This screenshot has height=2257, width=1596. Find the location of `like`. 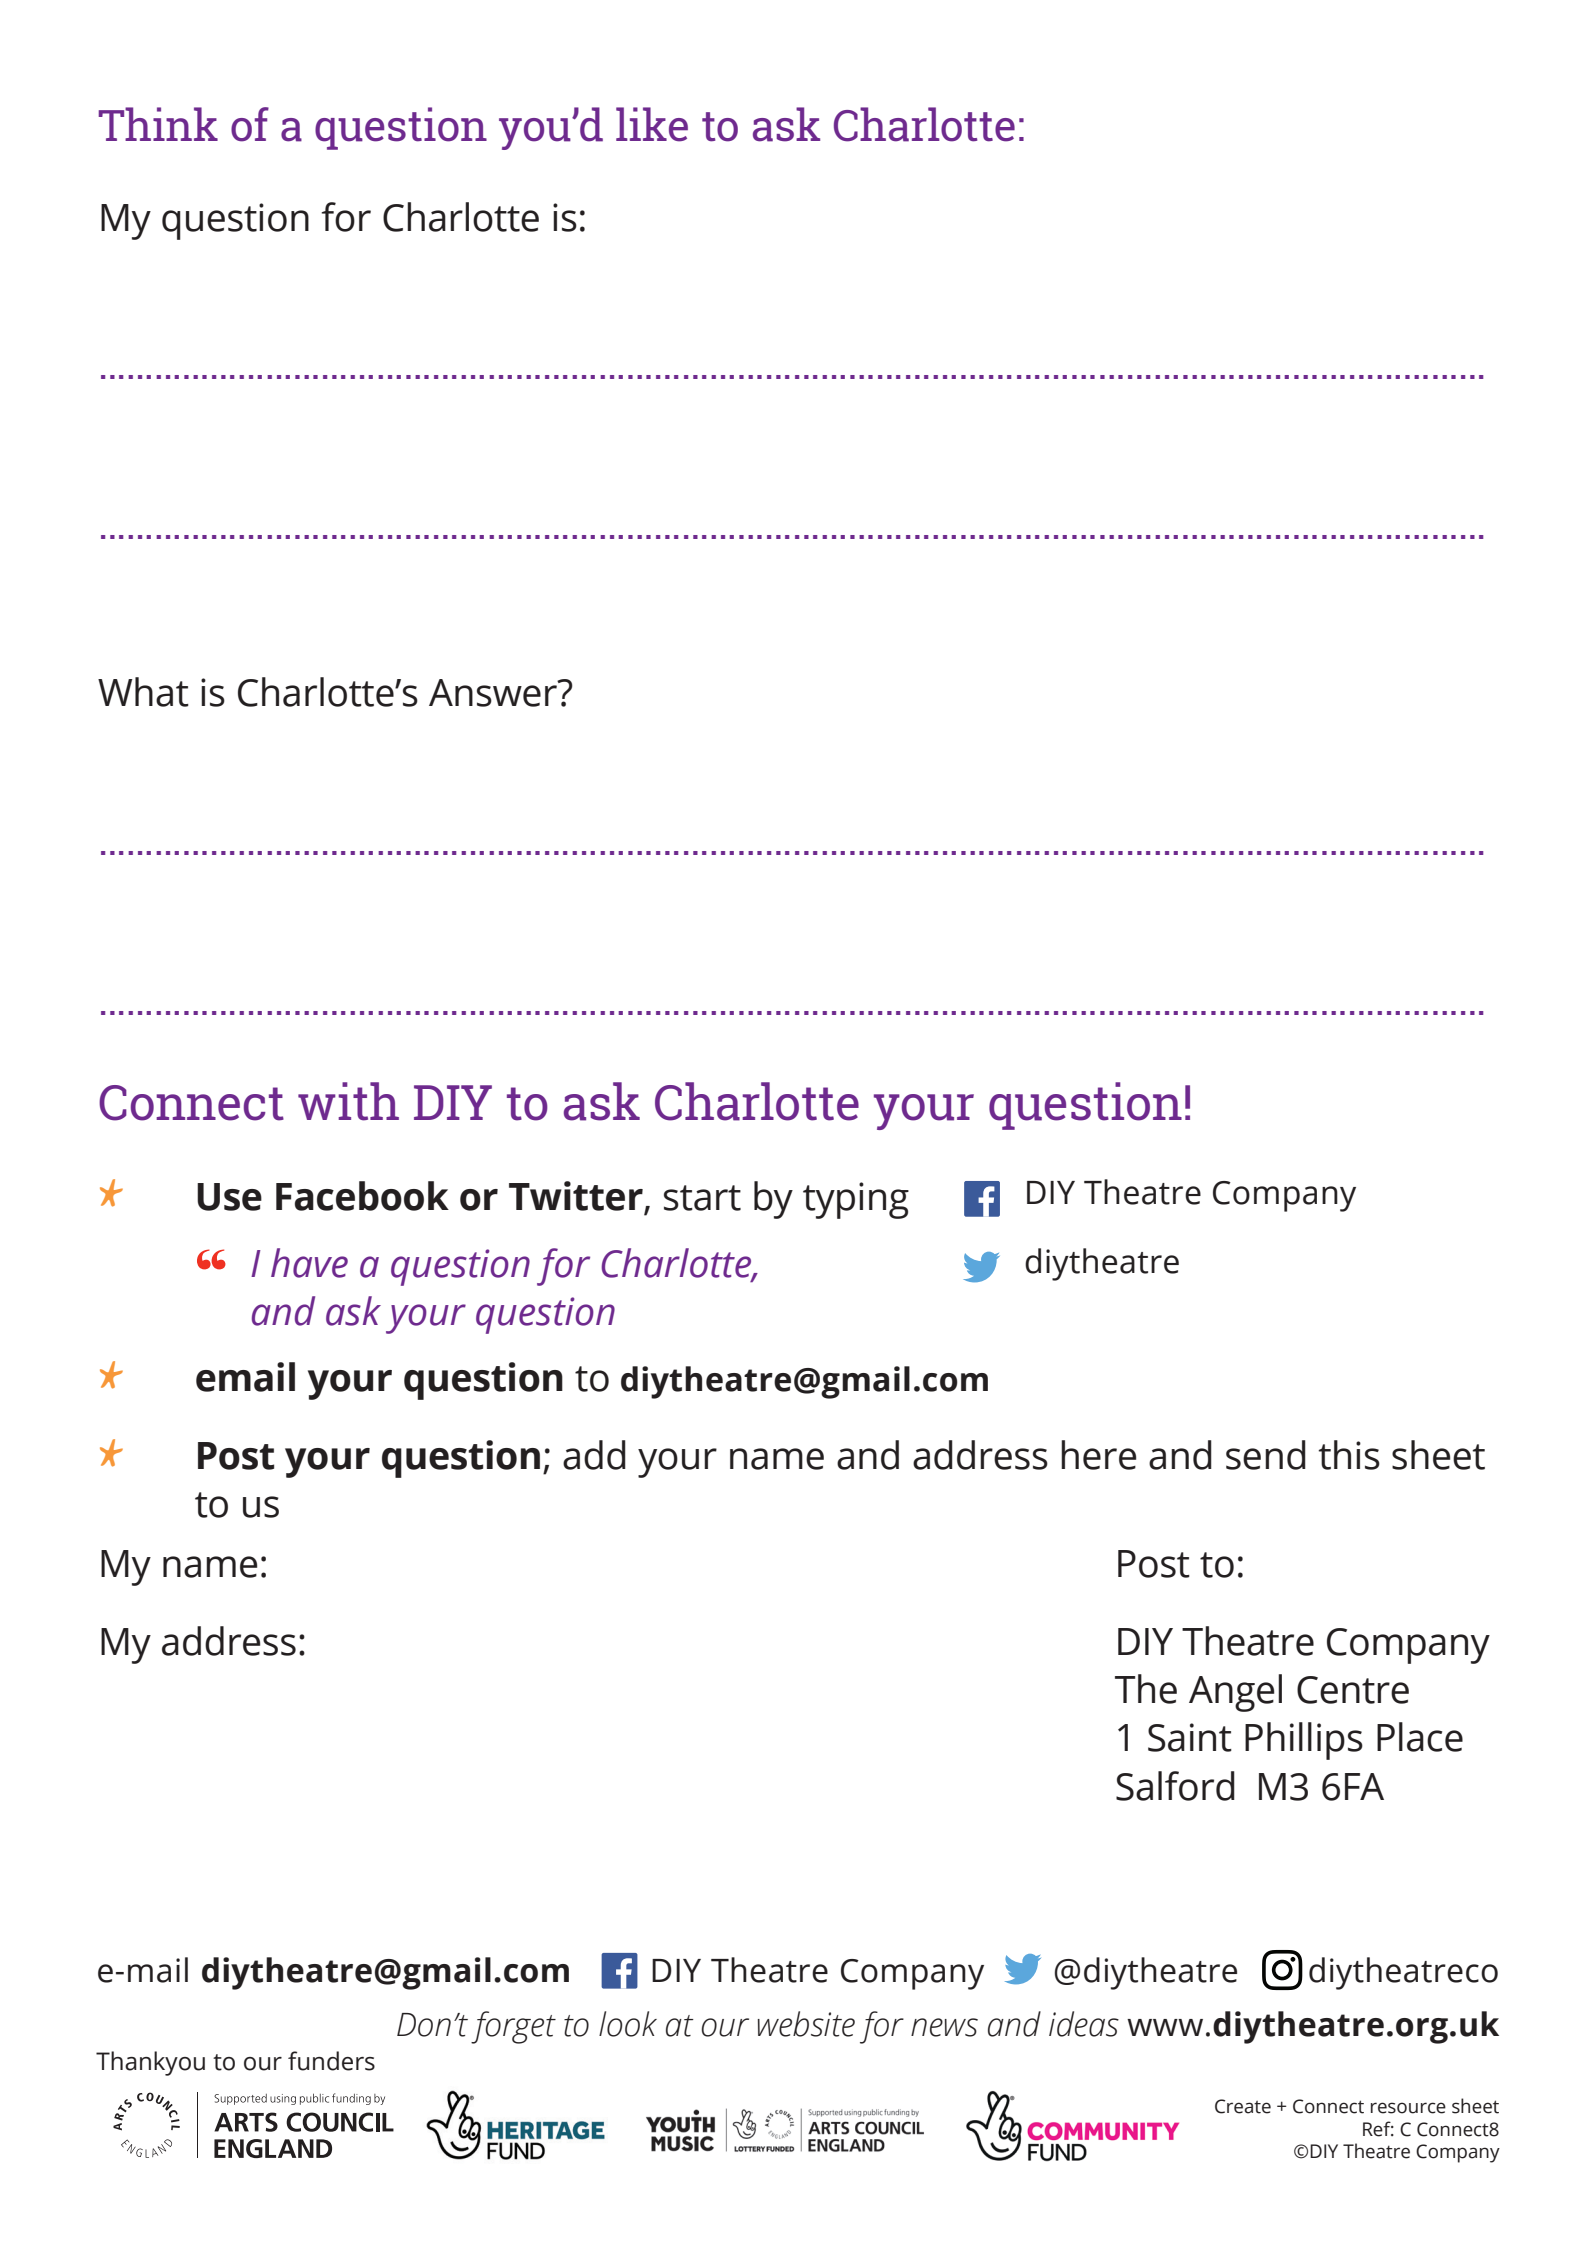

like is located at coordinates (652, 124).
